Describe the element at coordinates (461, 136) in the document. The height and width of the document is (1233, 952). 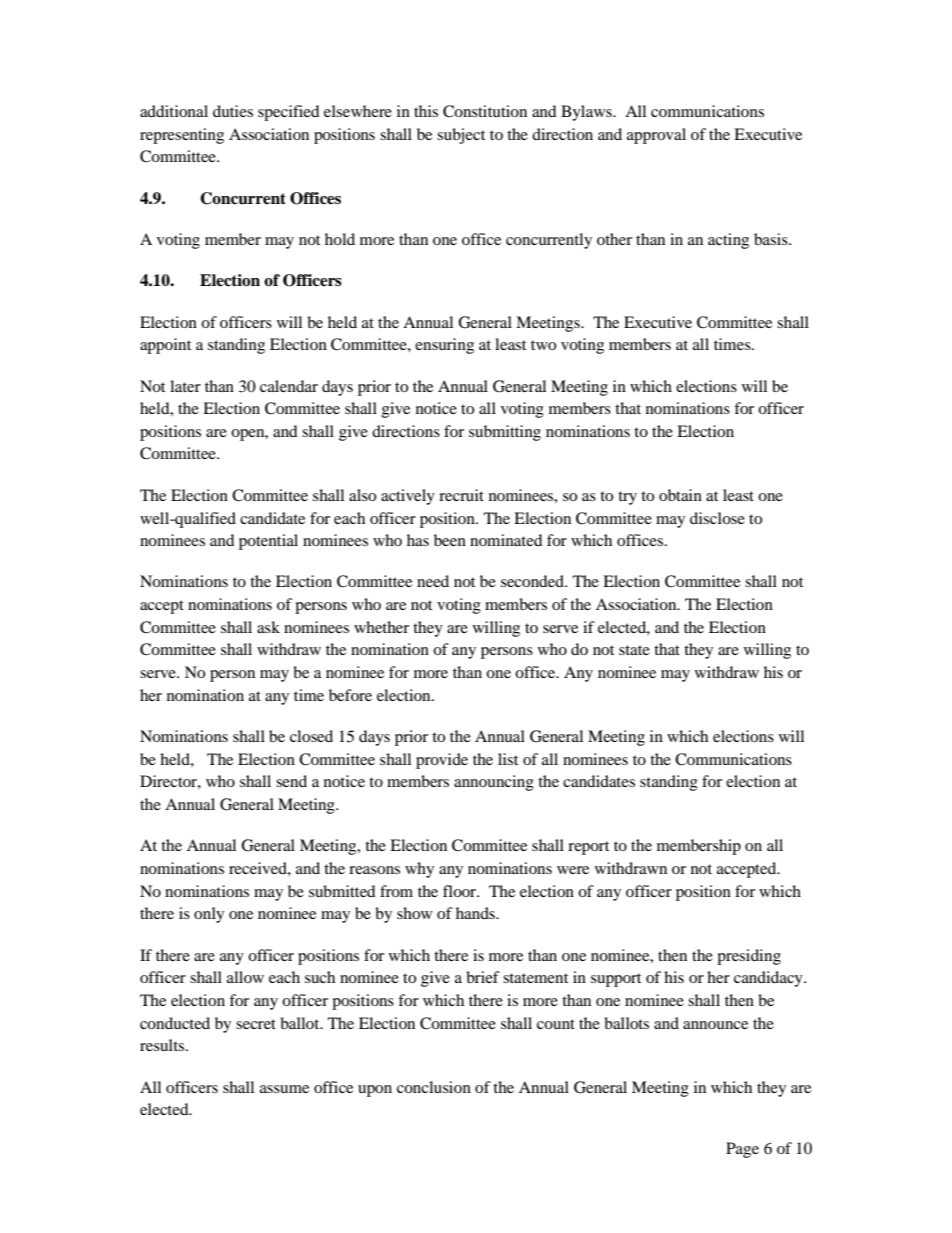
I see `subject` at that location.
